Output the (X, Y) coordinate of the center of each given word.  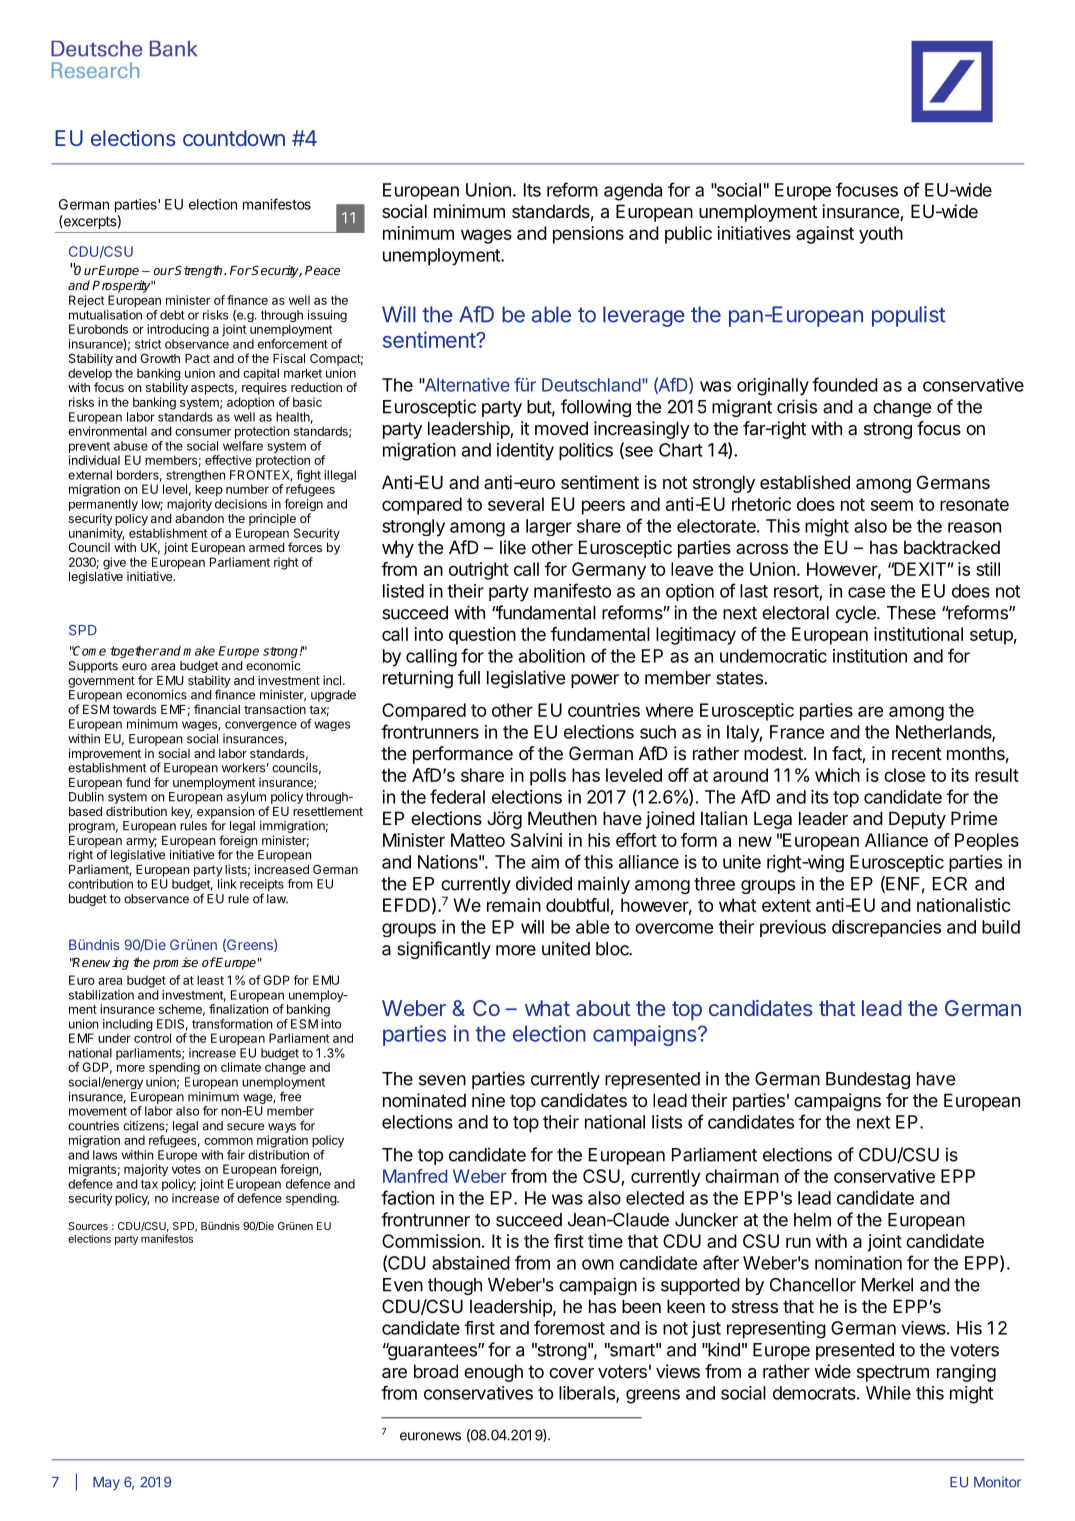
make (199, 651)
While (888, 1393)
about (603, 1008)
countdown (234, 138)
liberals (588, 1394)
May (106, 1483)
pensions (588, 235)
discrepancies (886, 928)
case (867, 592)
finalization (239, 1009)
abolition (552, 656)
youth (881, 235)
